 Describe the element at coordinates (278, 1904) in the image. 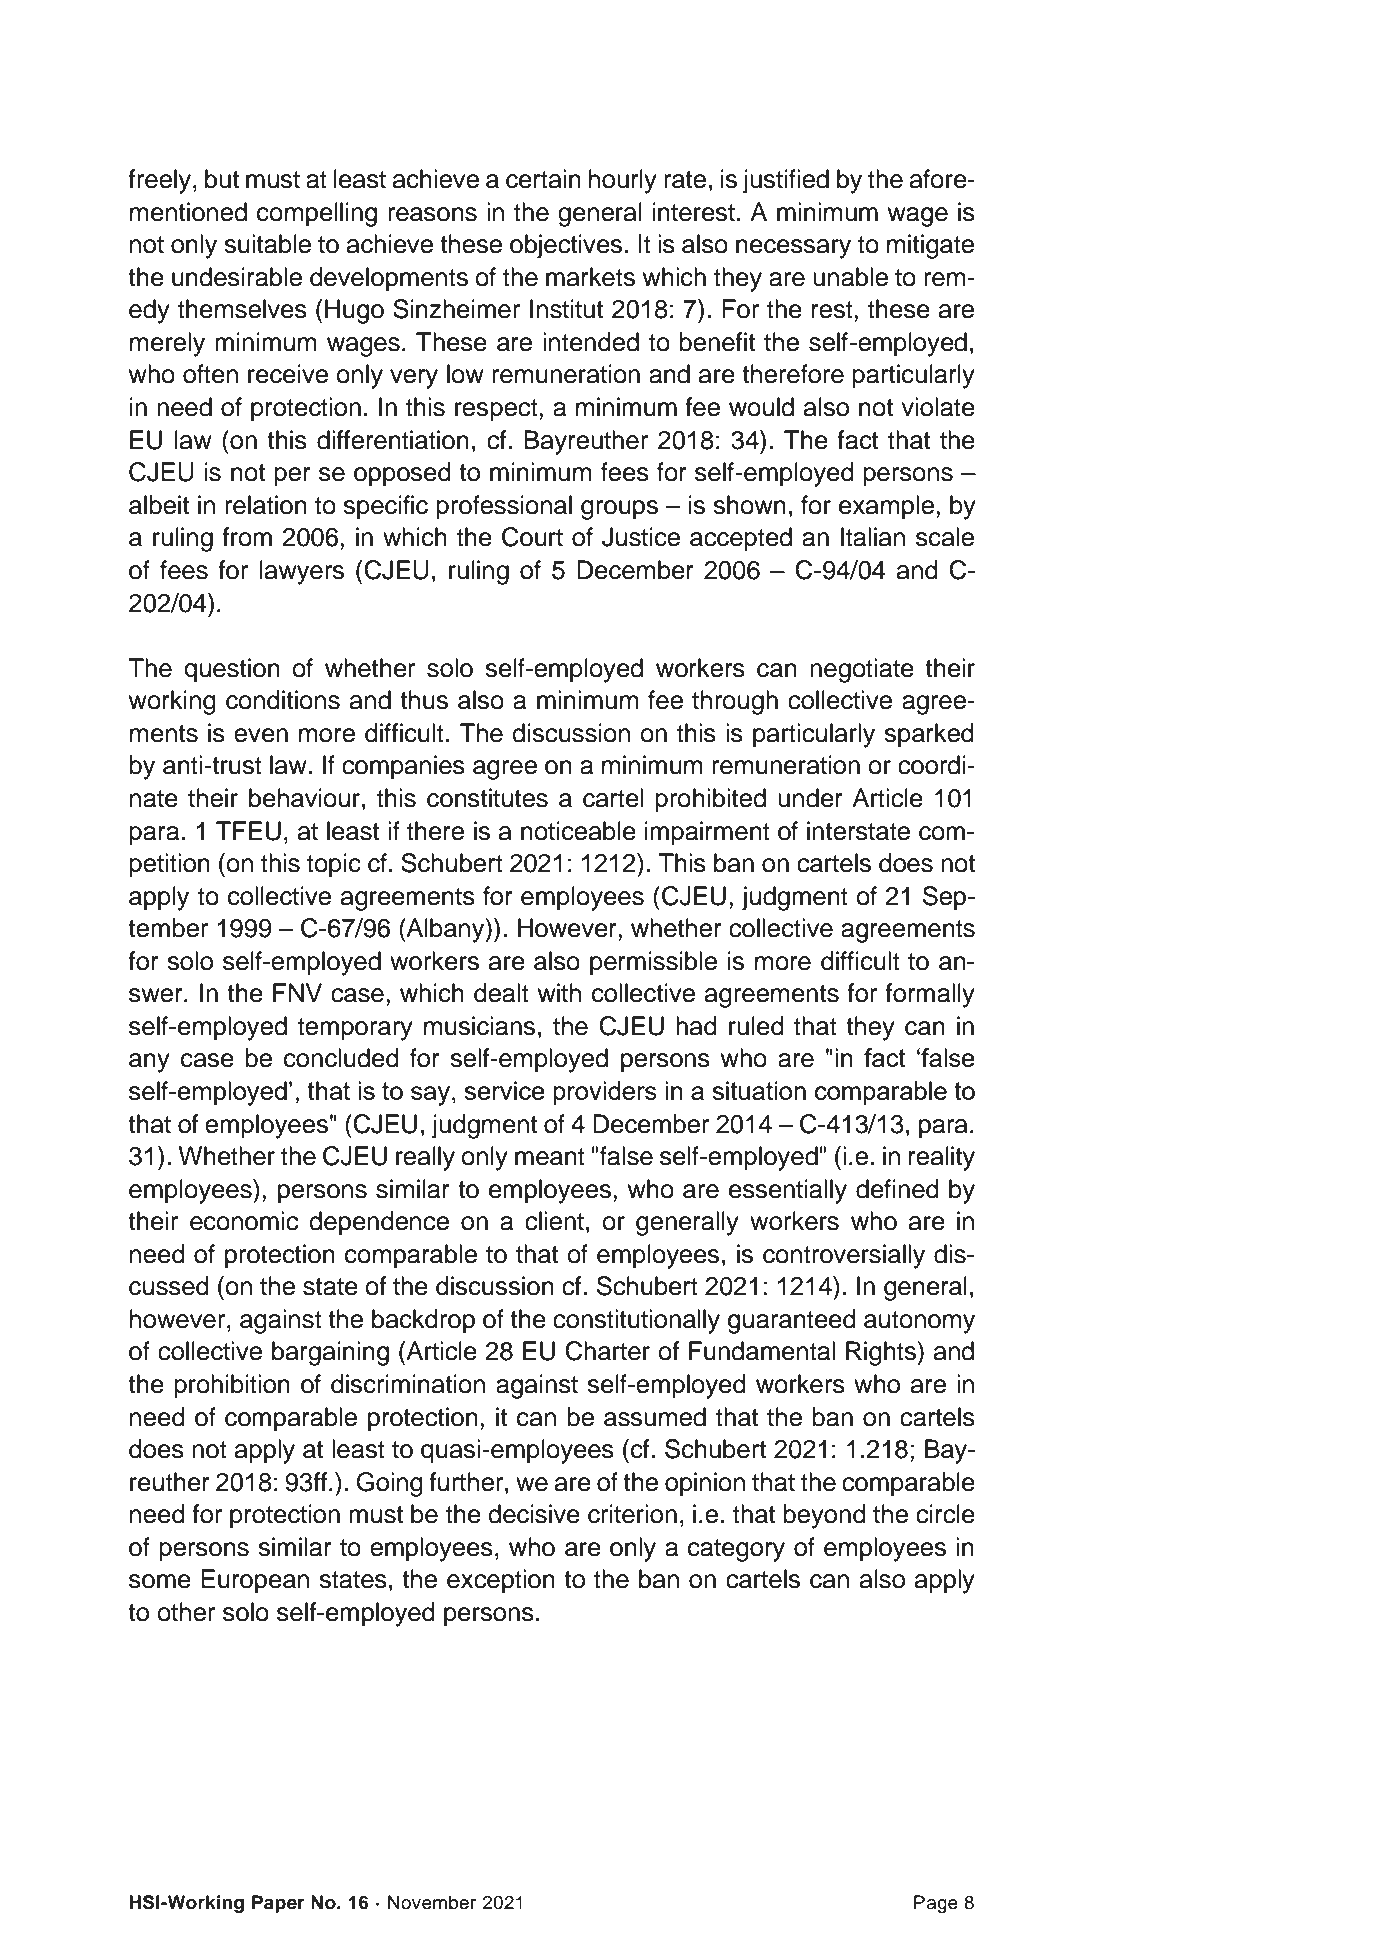

I see `Paper` at that location.
